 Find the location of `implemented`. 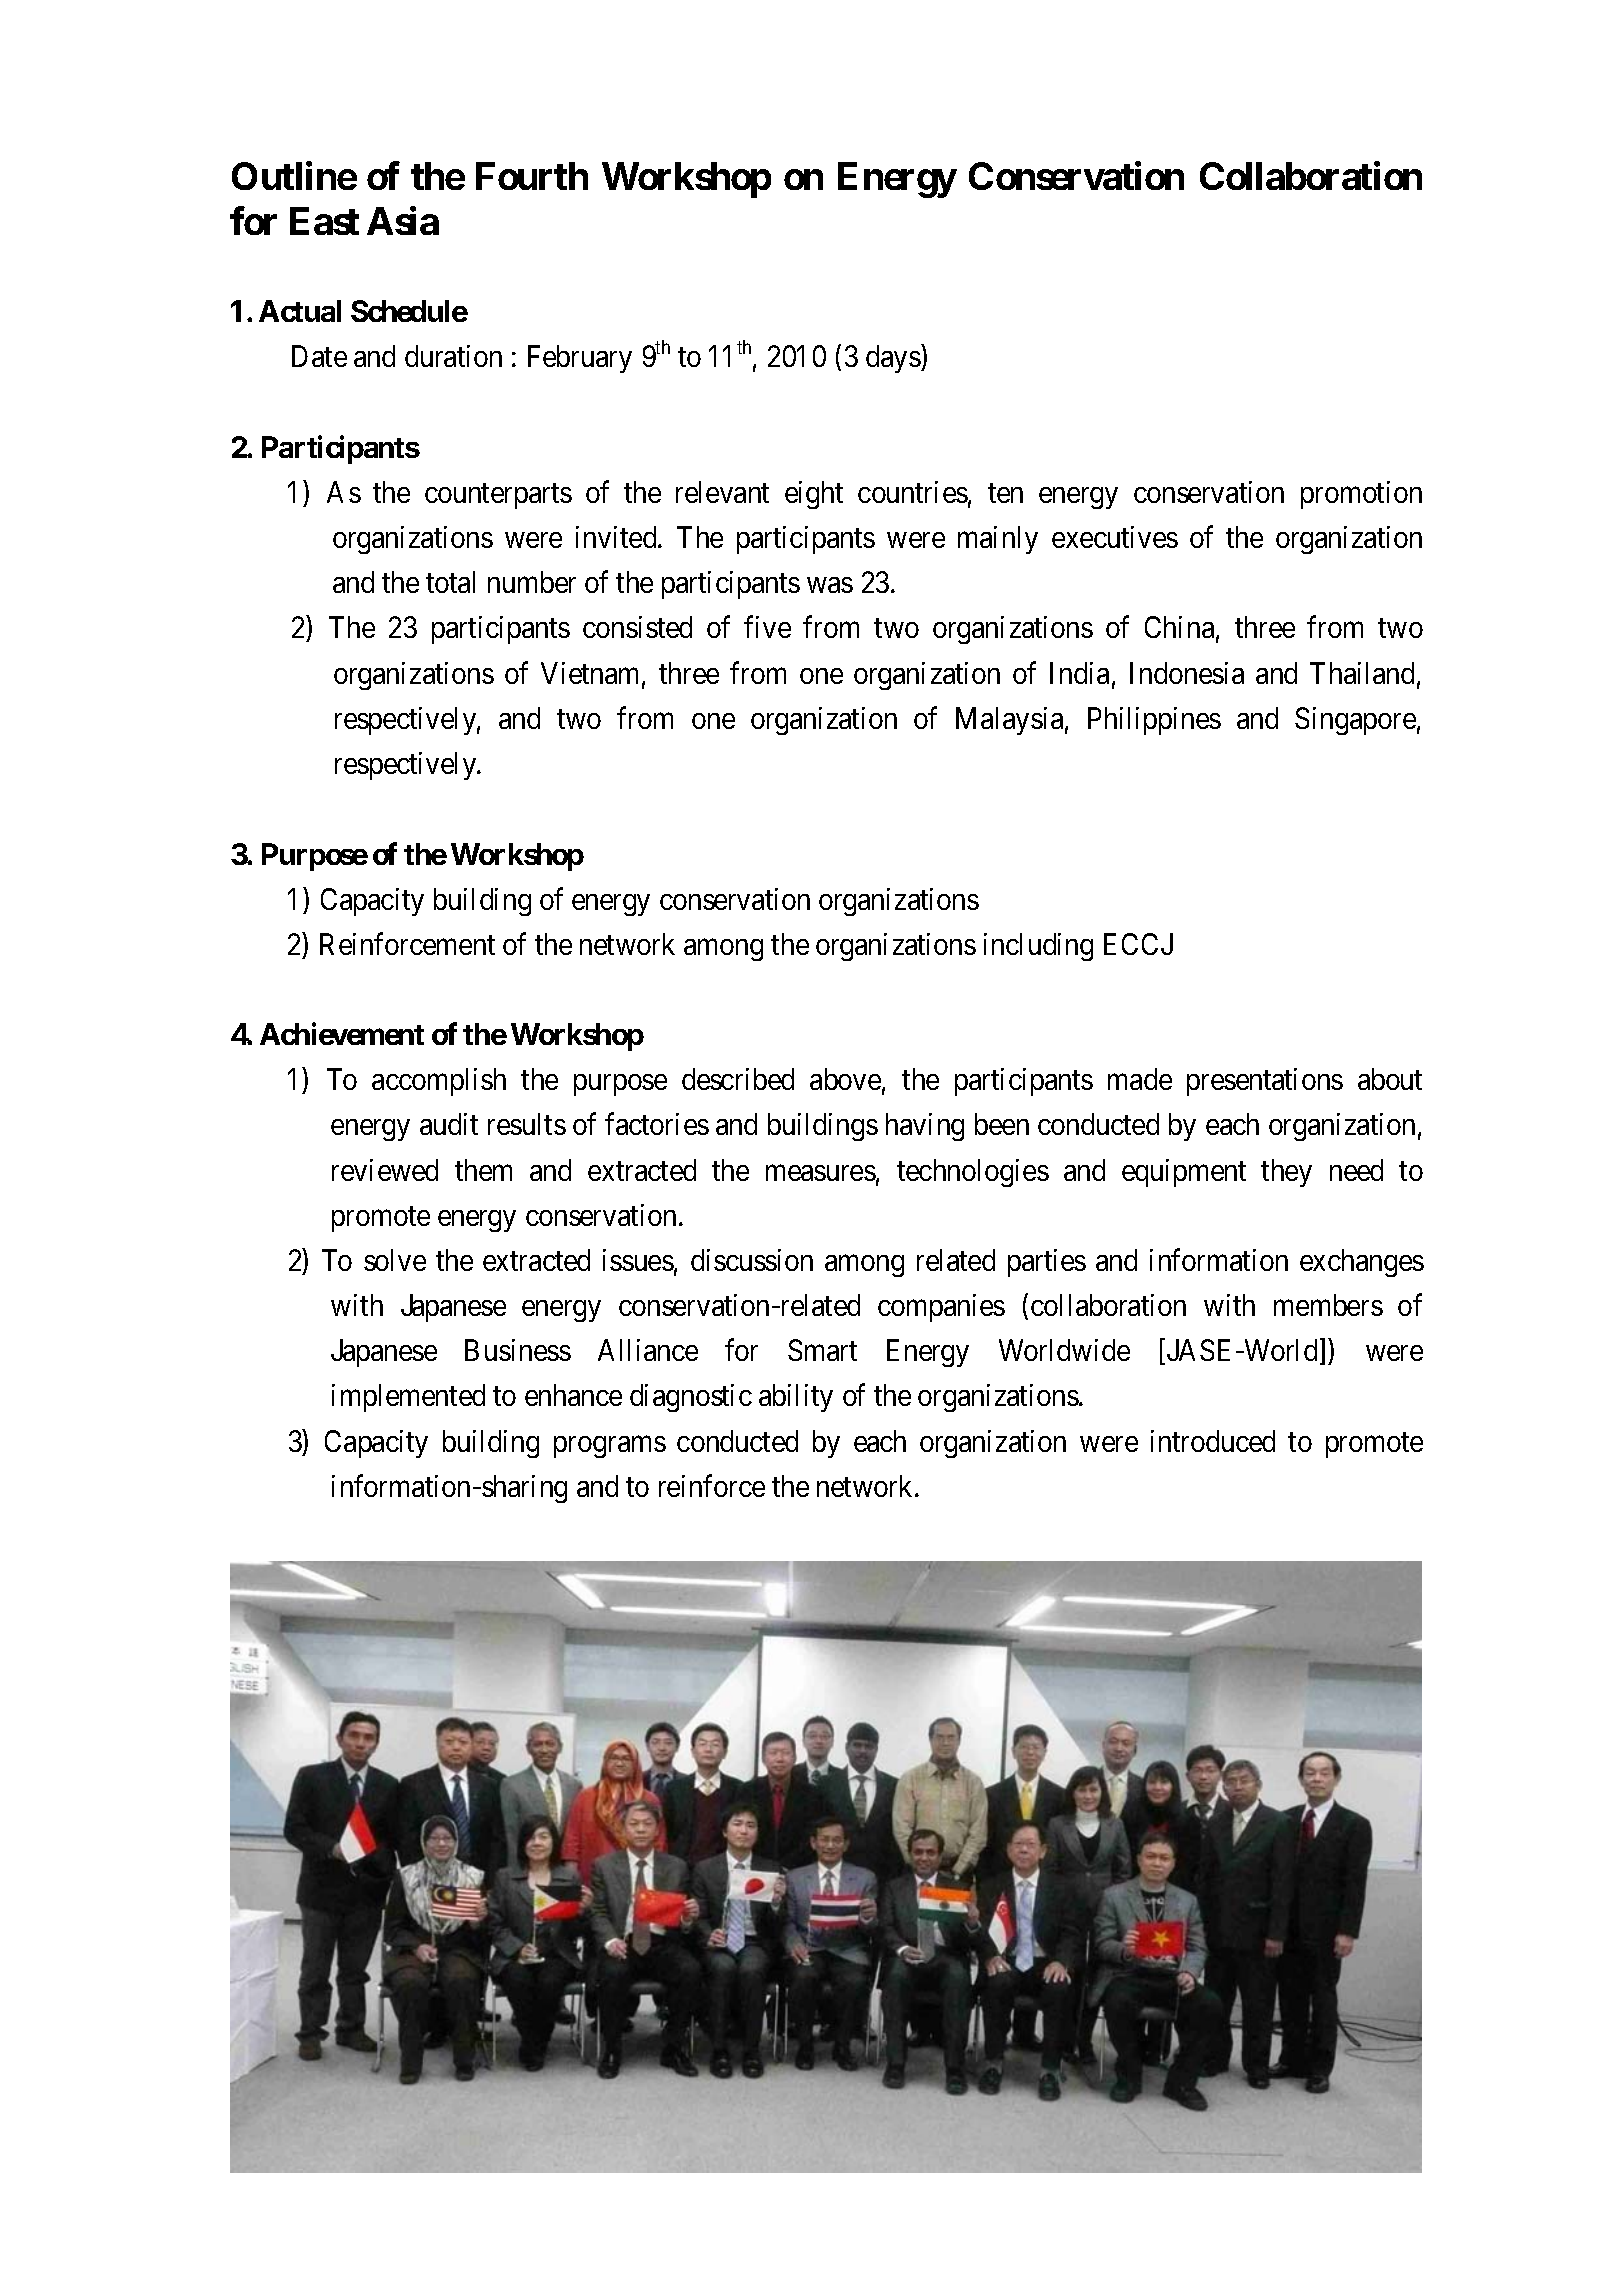

implemented is located at coordinates (408, 1398).
